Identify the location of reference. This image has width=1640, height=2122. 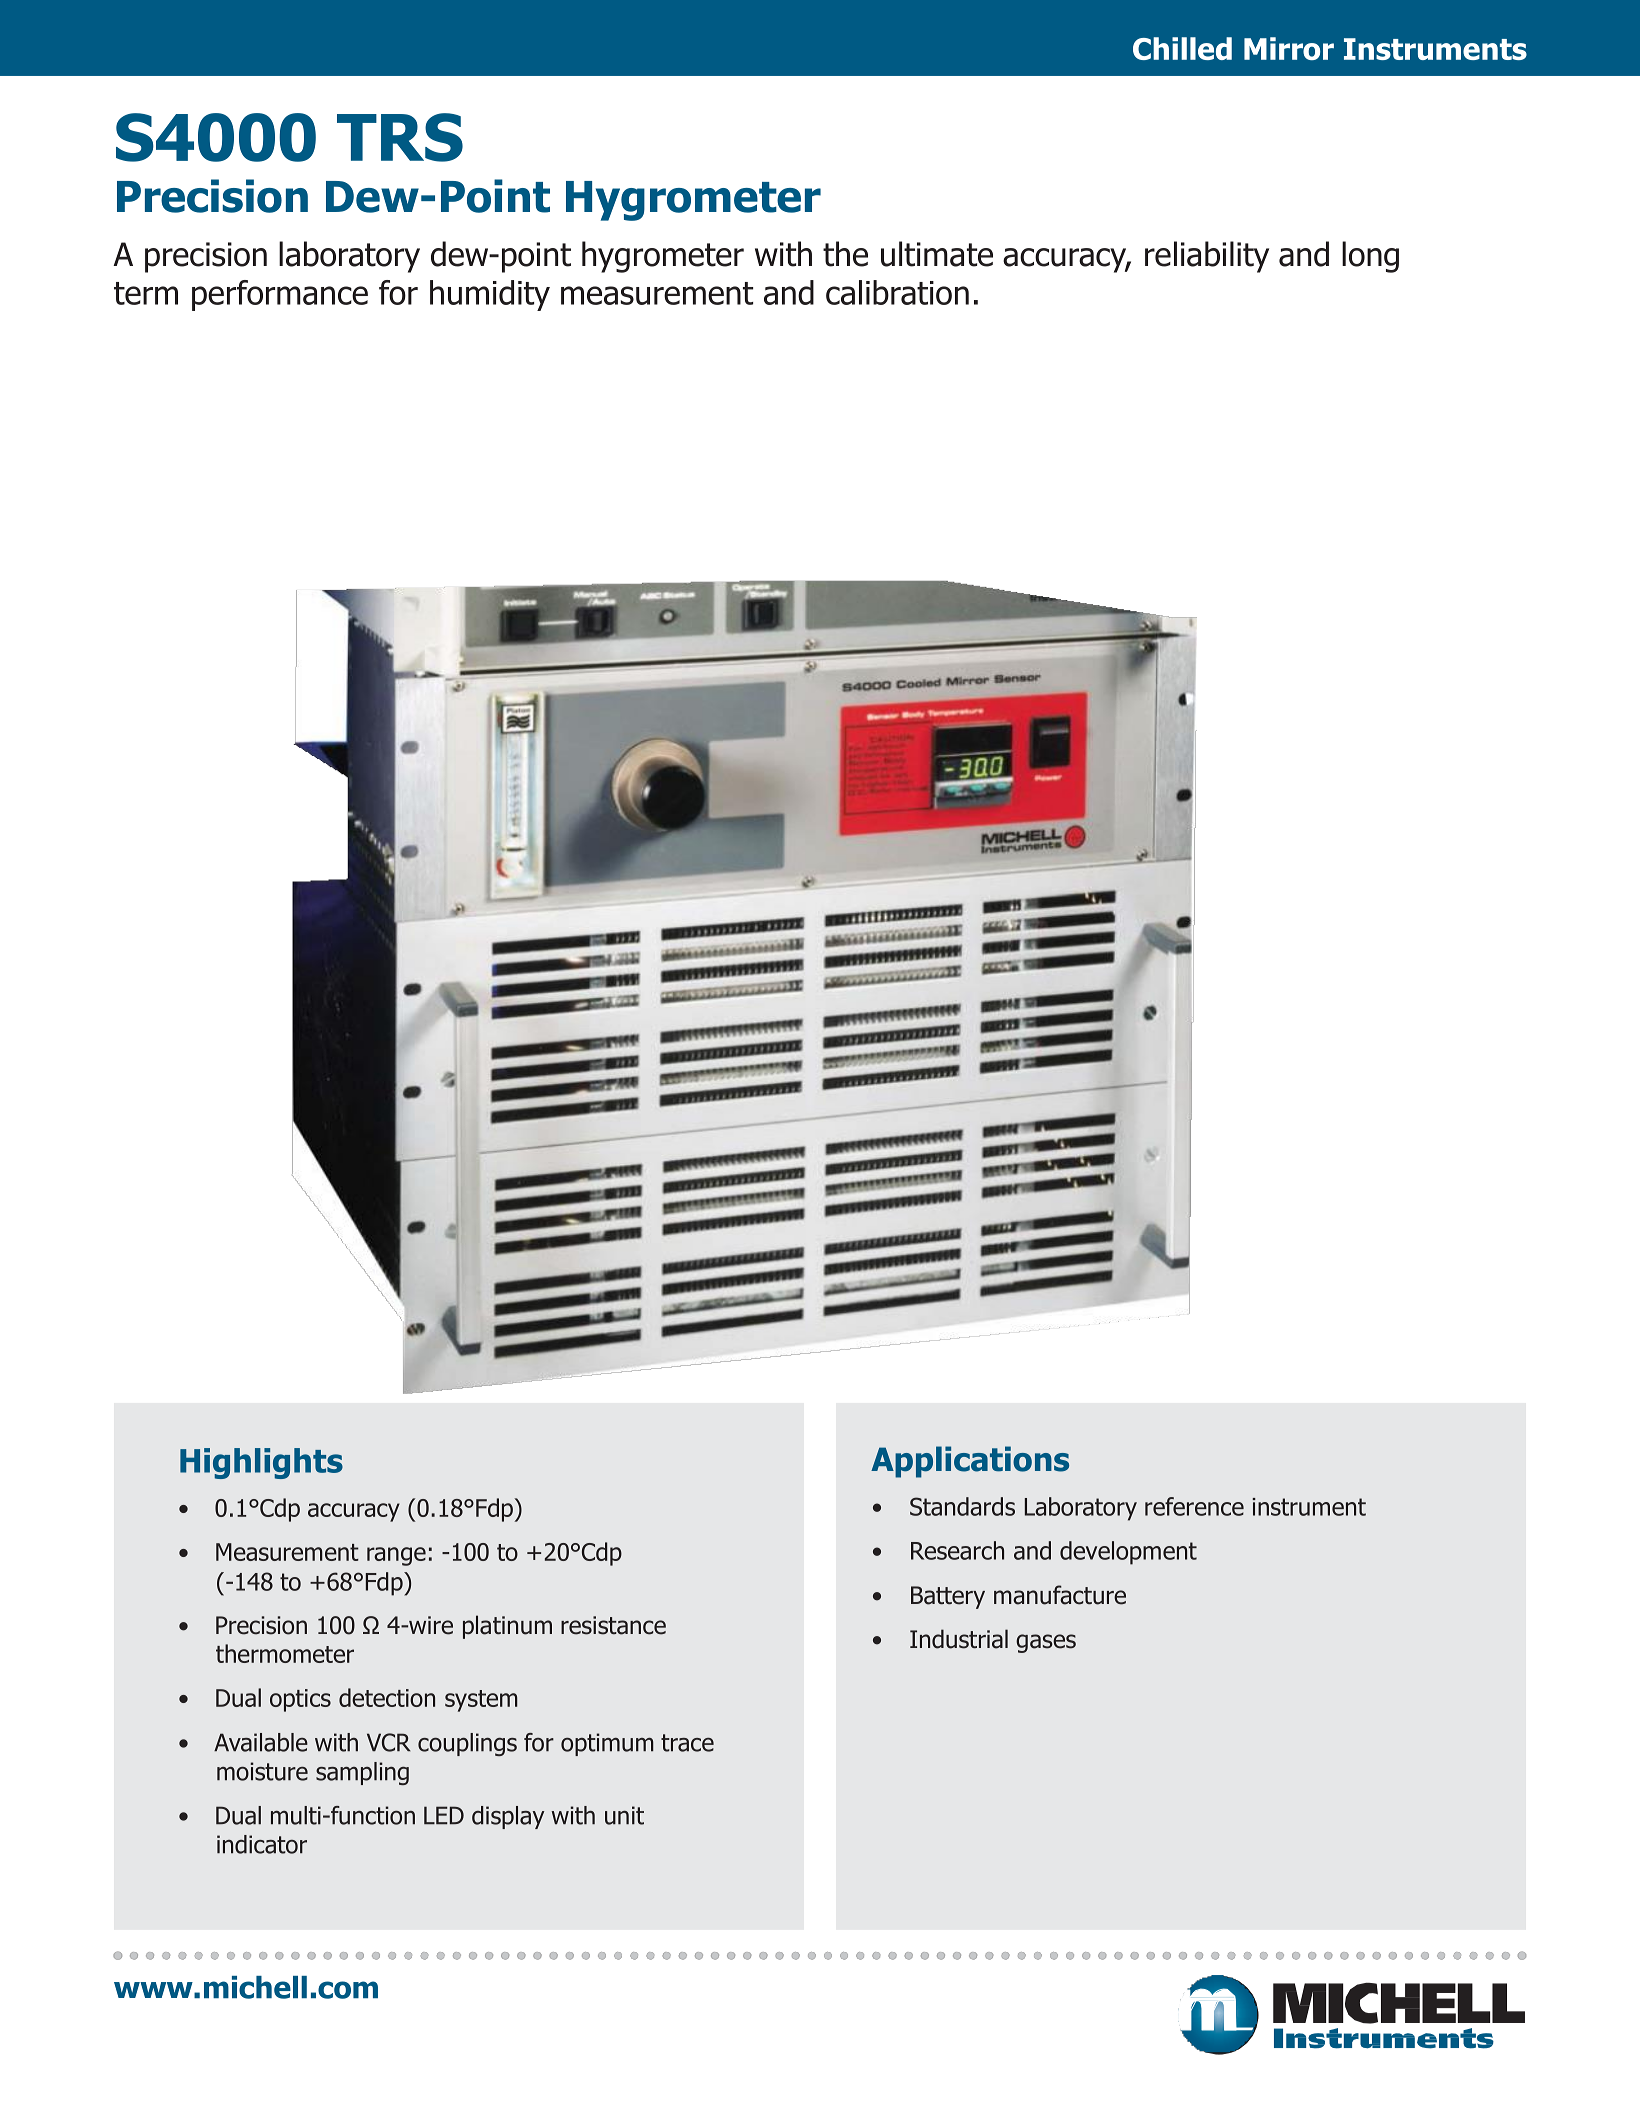
(1194, 1506).
